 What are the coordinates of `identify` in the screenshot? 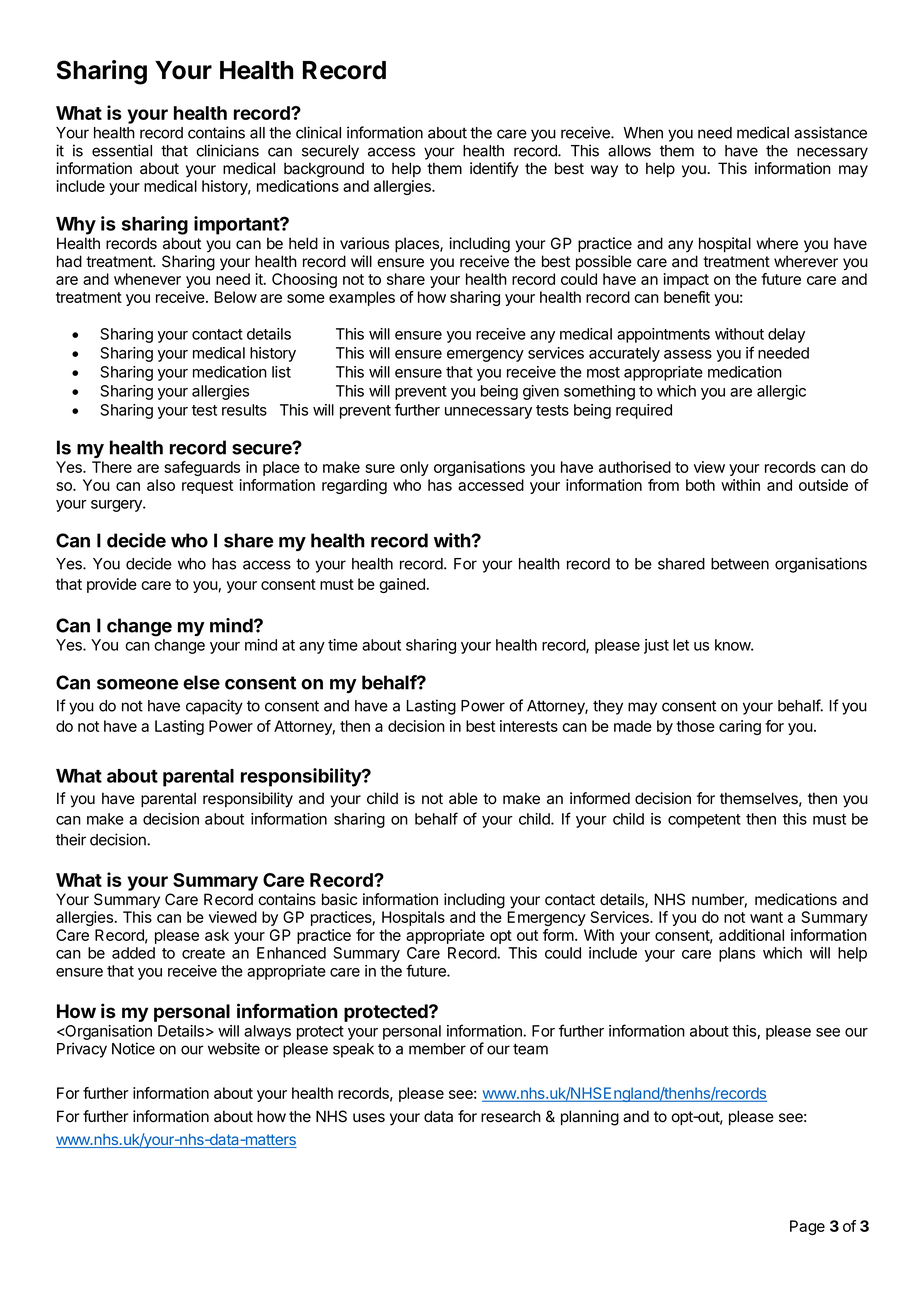 It's located at (494, 170).
